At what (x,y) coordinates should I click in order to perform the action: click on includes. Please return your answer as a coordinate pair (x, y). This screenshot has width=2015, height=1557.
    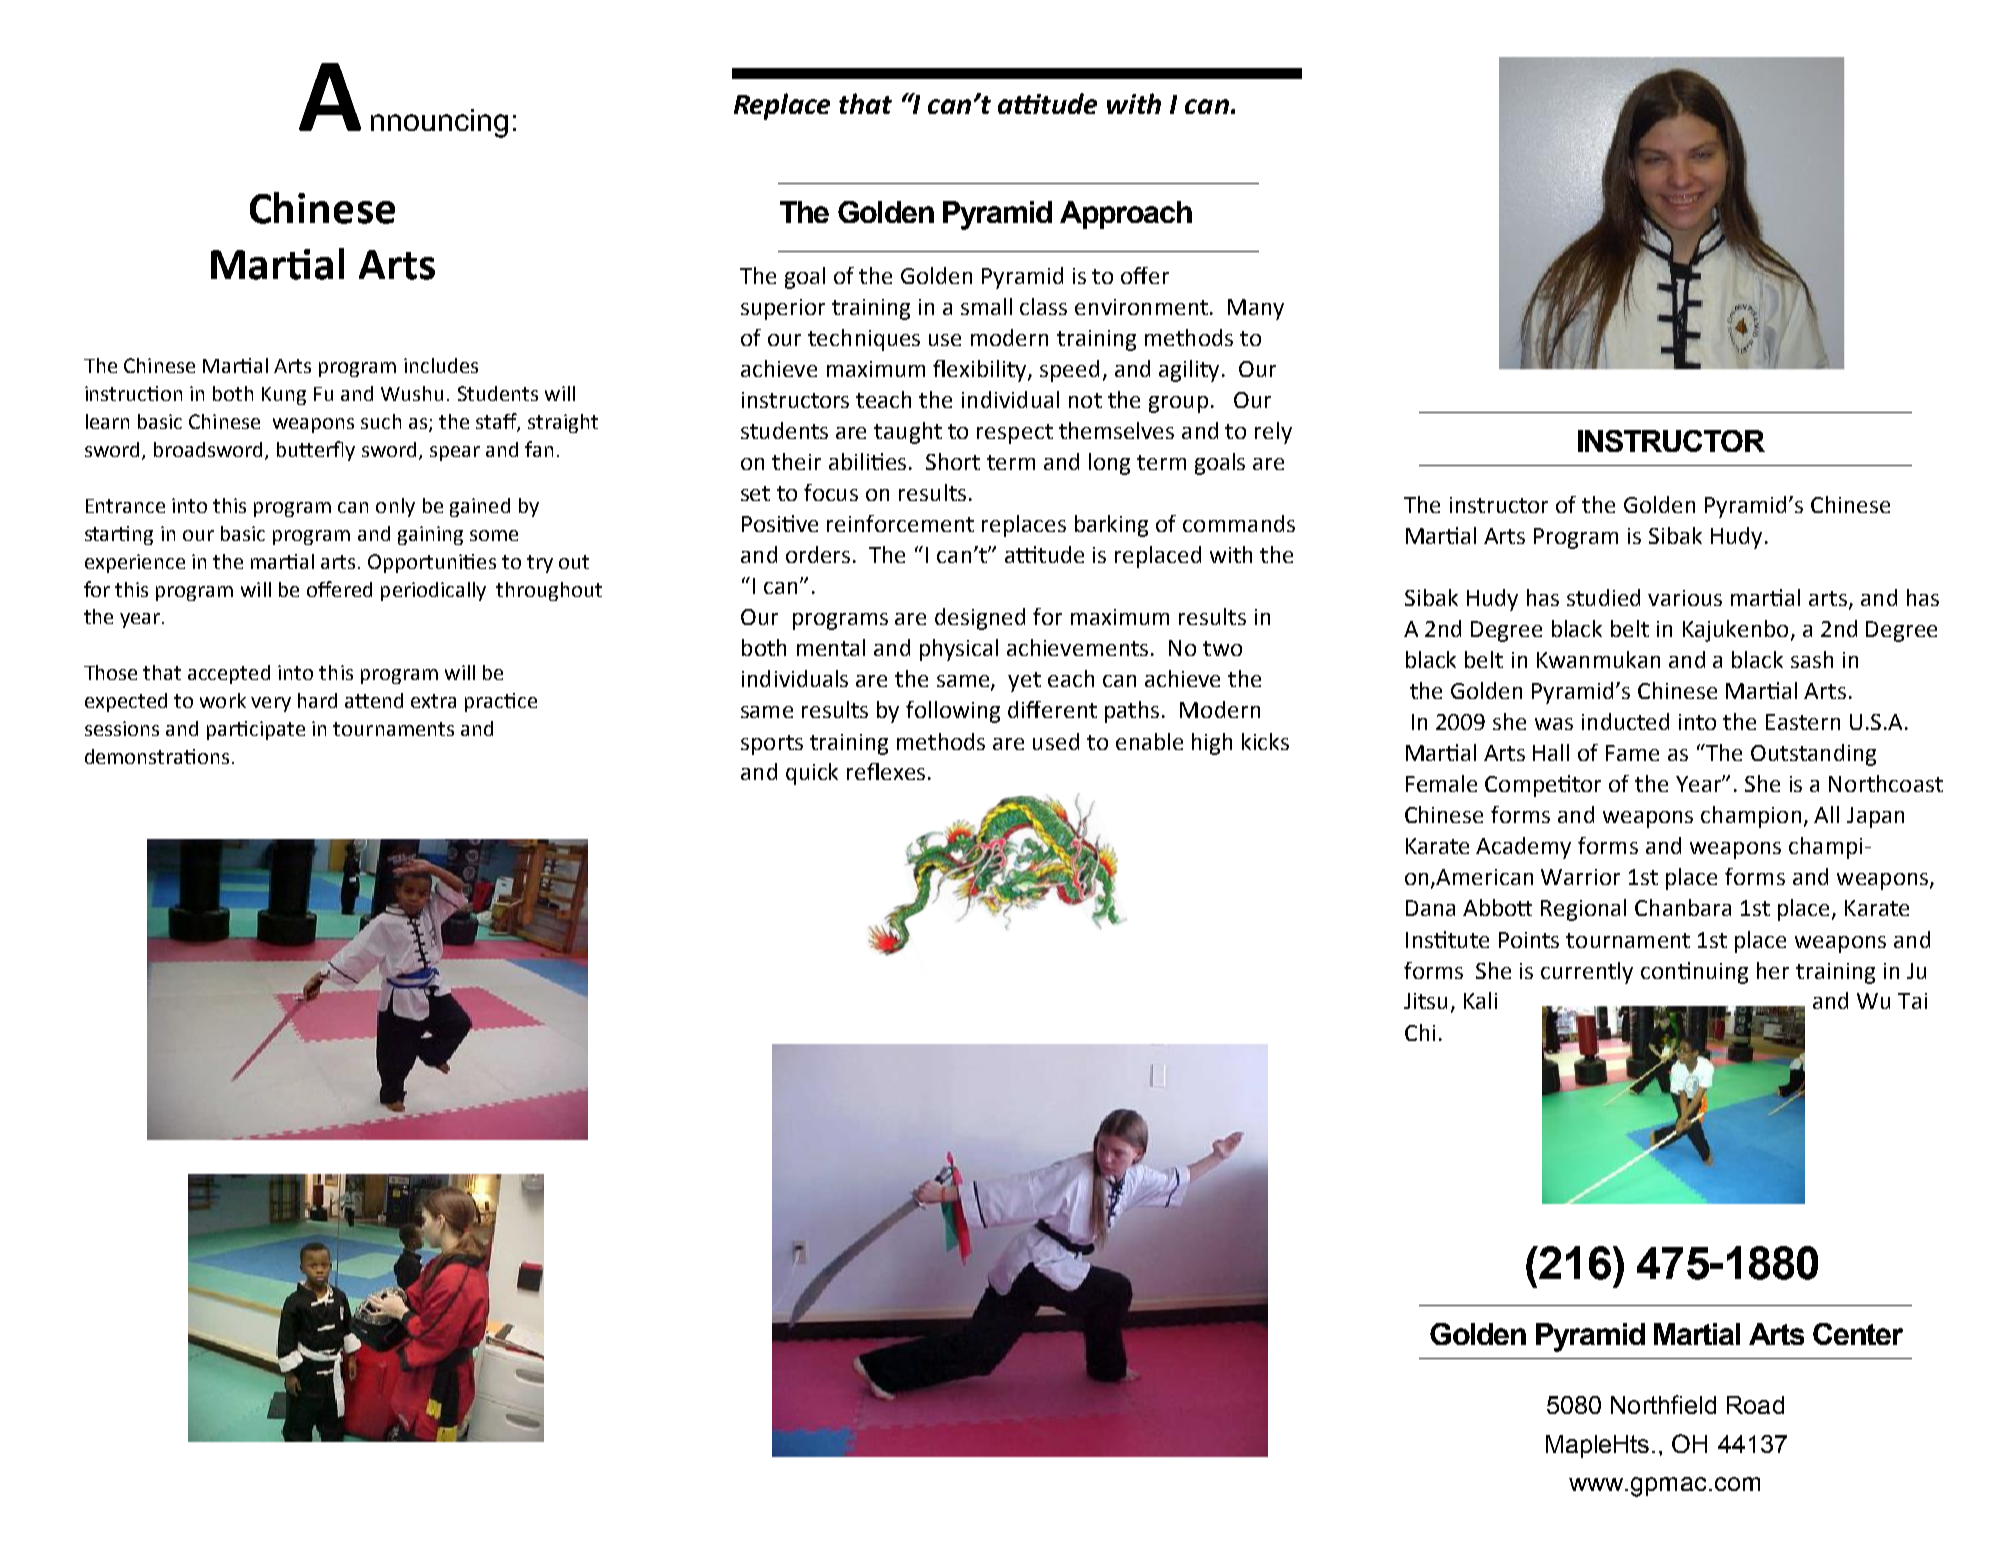
    Looking at the image, I should click on (441, 365).
